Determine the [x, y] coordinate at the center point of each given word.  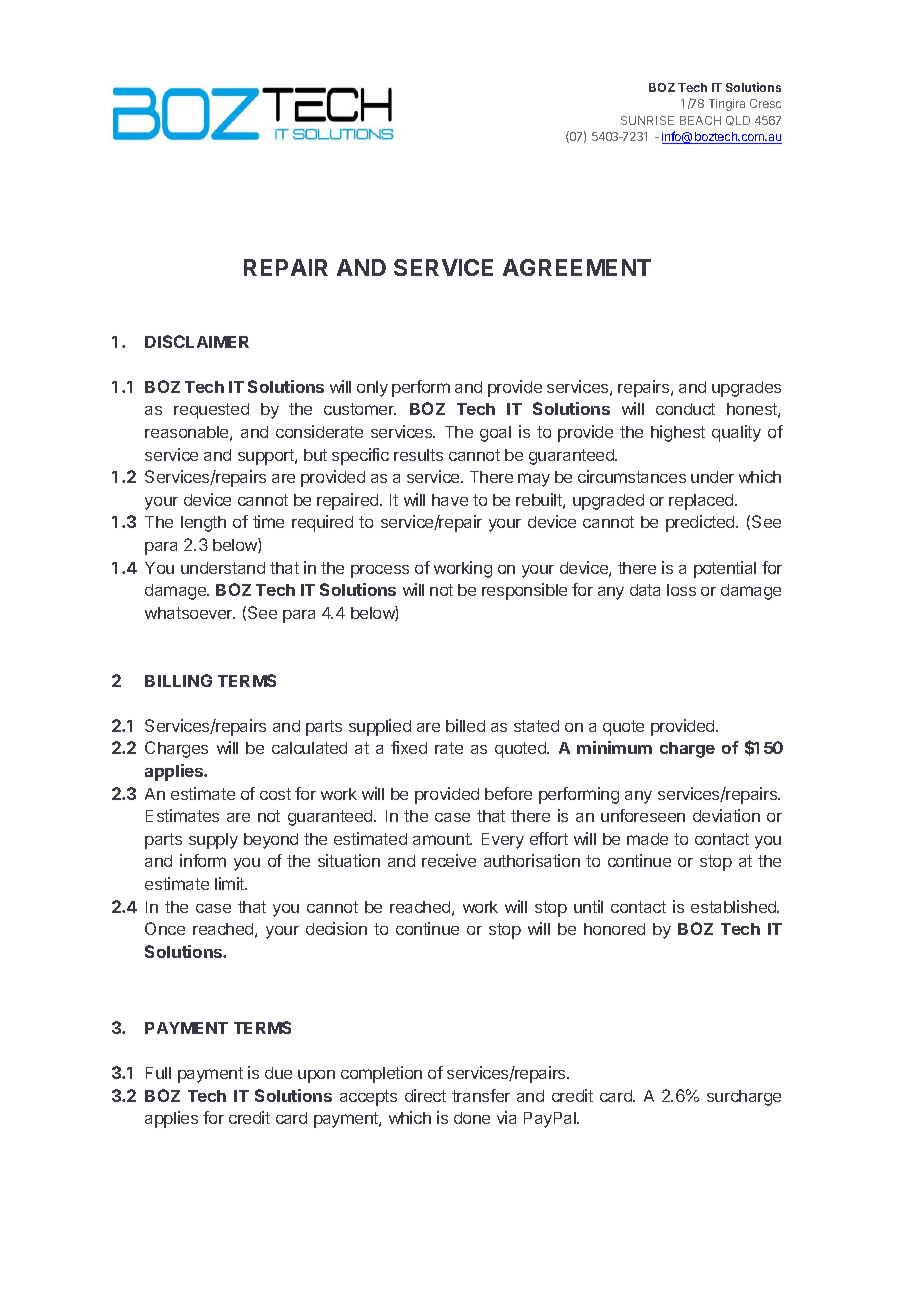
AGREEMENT [577, 267]
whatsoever [190, 613]
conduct [685, 409]
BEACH [700, 120]
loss [681, 590]
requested [211, 411]
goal [495, 434]
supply [213, 841]
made [647, 839]
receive [449, 860]
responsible [524, 591]
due [278, 1073]
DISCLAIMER [197, 341]
